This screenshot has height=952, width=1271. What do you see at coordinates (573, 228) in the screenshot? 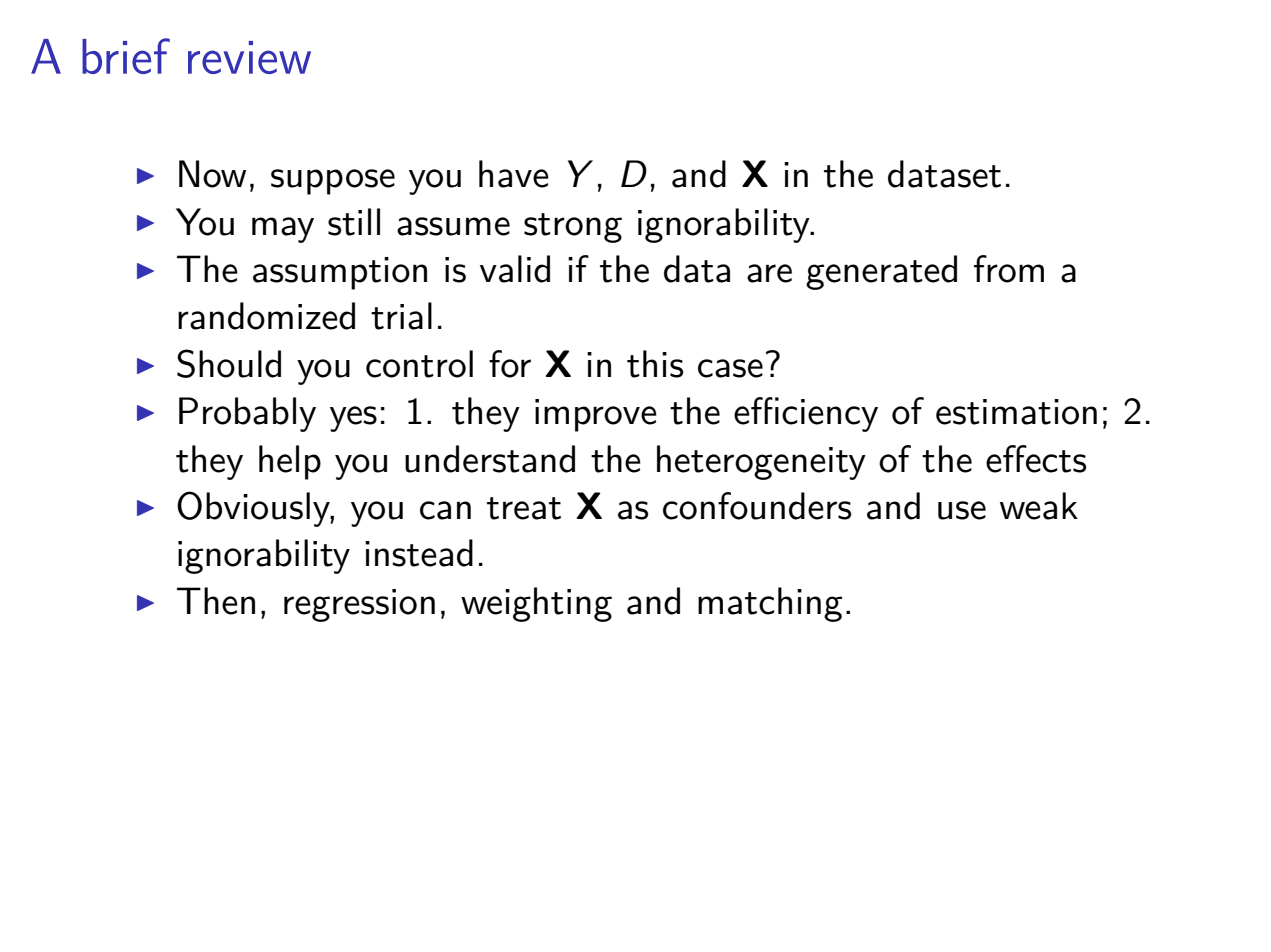
I see `strong` at bounding box center [573, 228].
